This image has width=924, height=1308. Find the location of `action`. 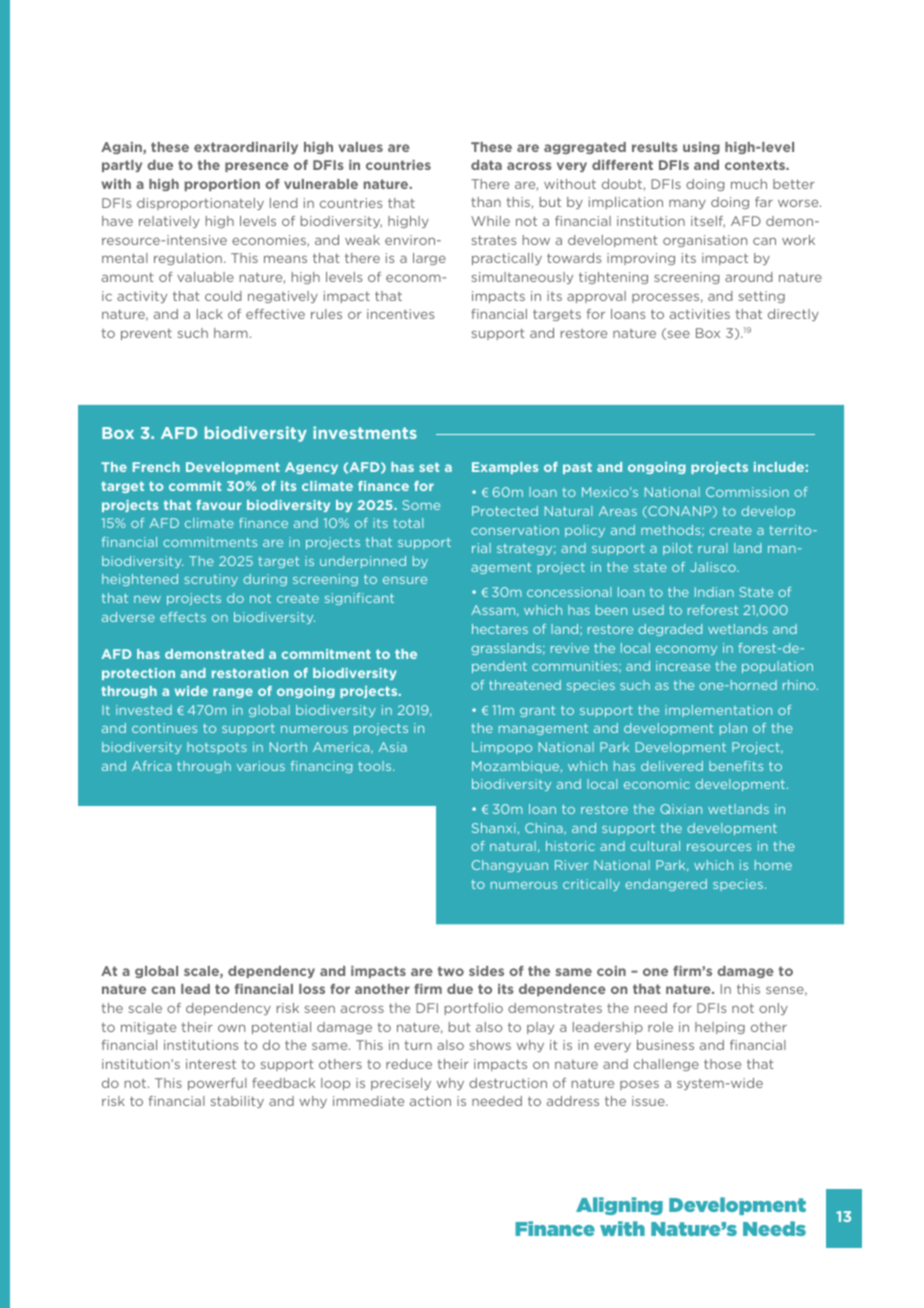

action is located at coordinates (430, 1101).
